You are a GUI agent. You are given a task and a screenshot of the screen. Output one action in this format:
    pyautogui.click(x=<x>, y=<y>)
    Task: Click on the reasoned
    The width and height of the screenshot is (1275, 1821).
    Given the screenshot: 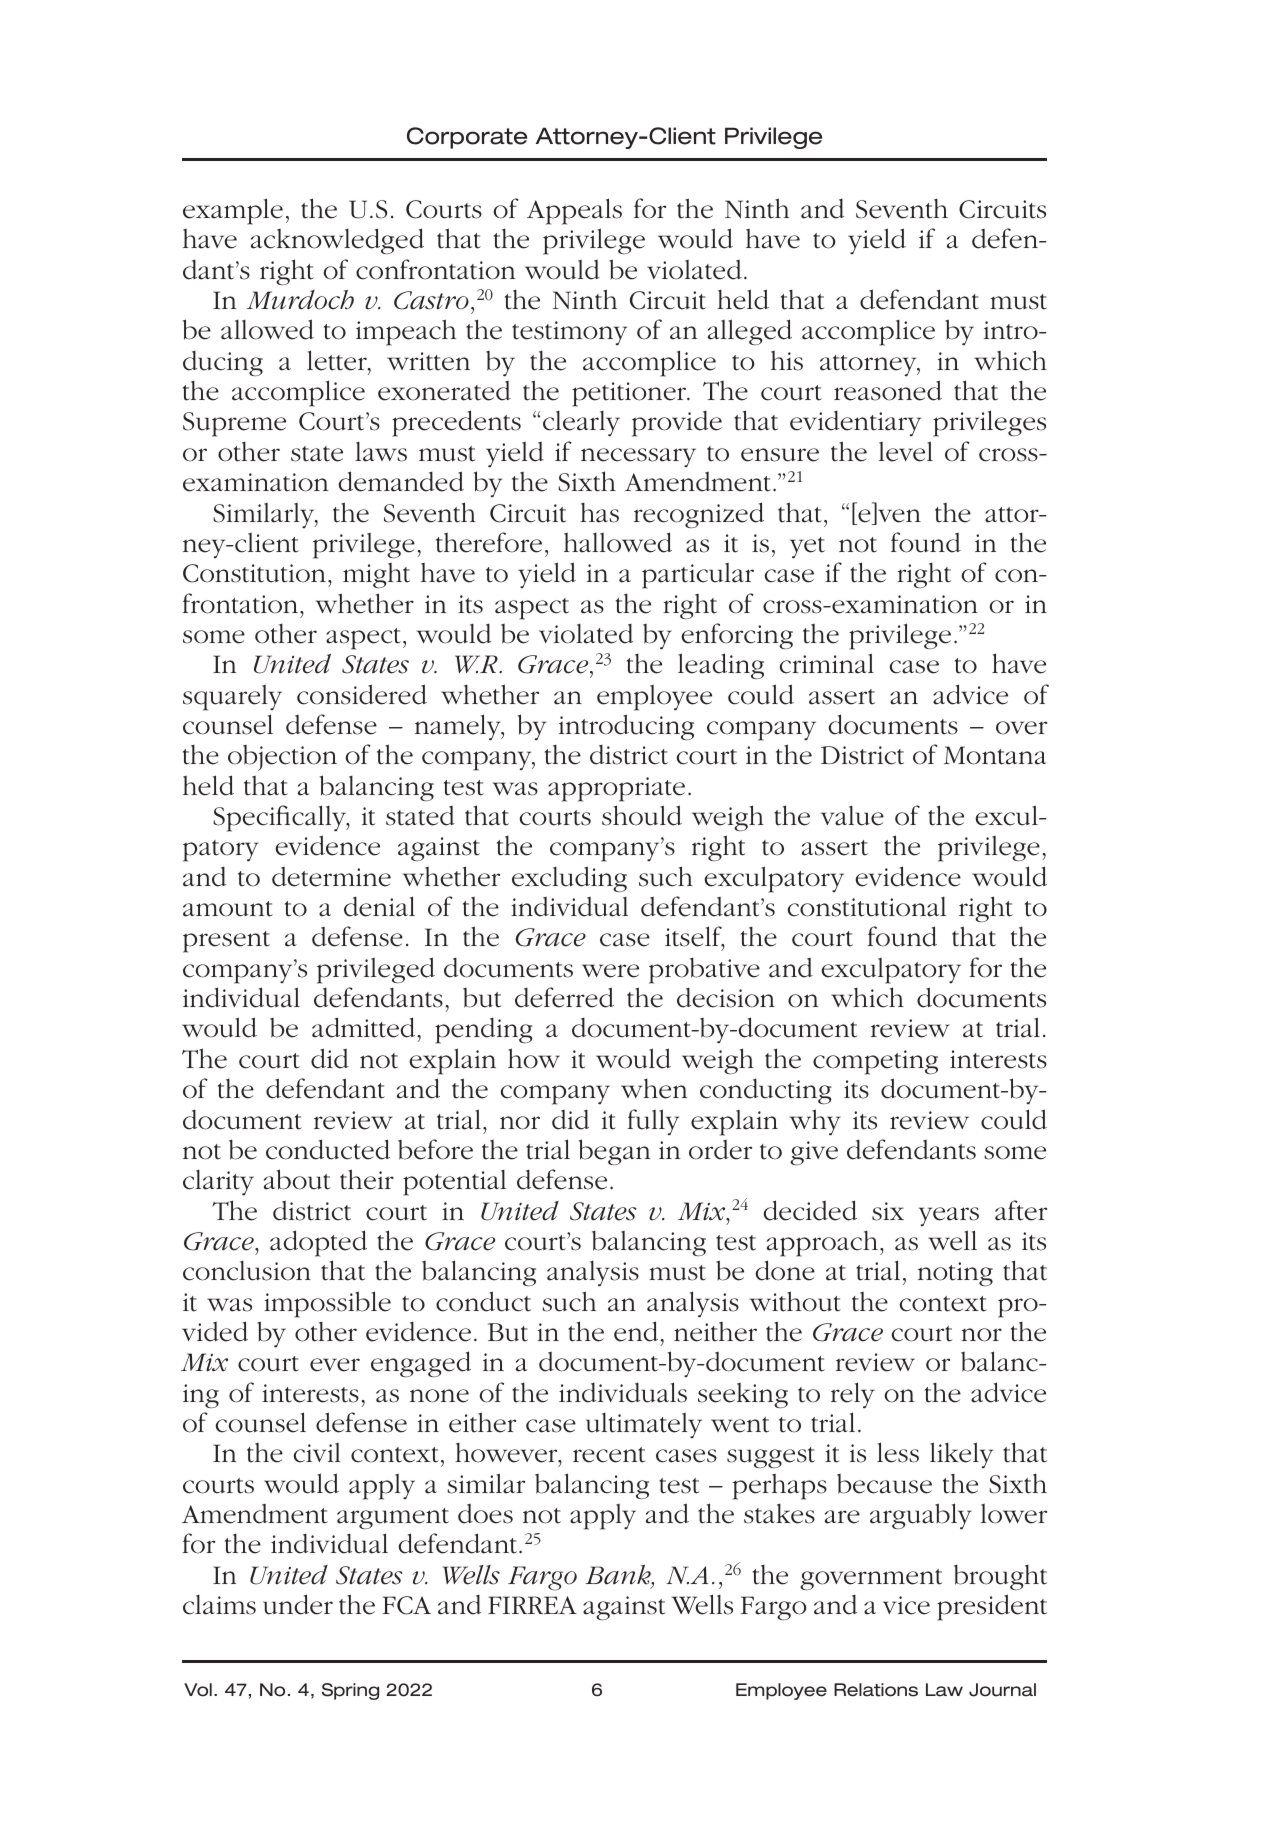 What is the action you would take?
    pyautogui.click(x=888, y=390)
